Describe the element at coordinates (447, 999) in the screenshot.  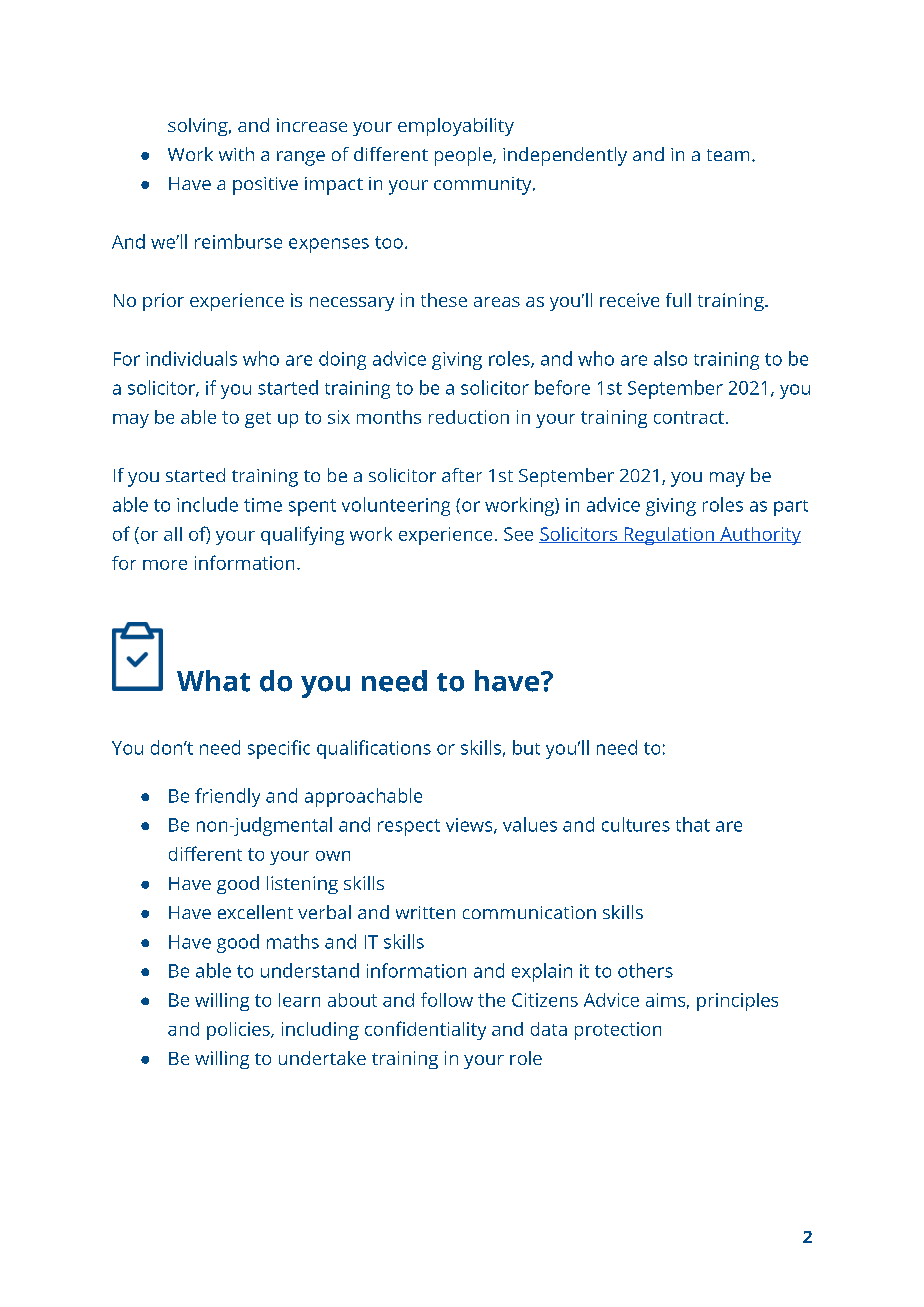
I see `follow` at that location.
